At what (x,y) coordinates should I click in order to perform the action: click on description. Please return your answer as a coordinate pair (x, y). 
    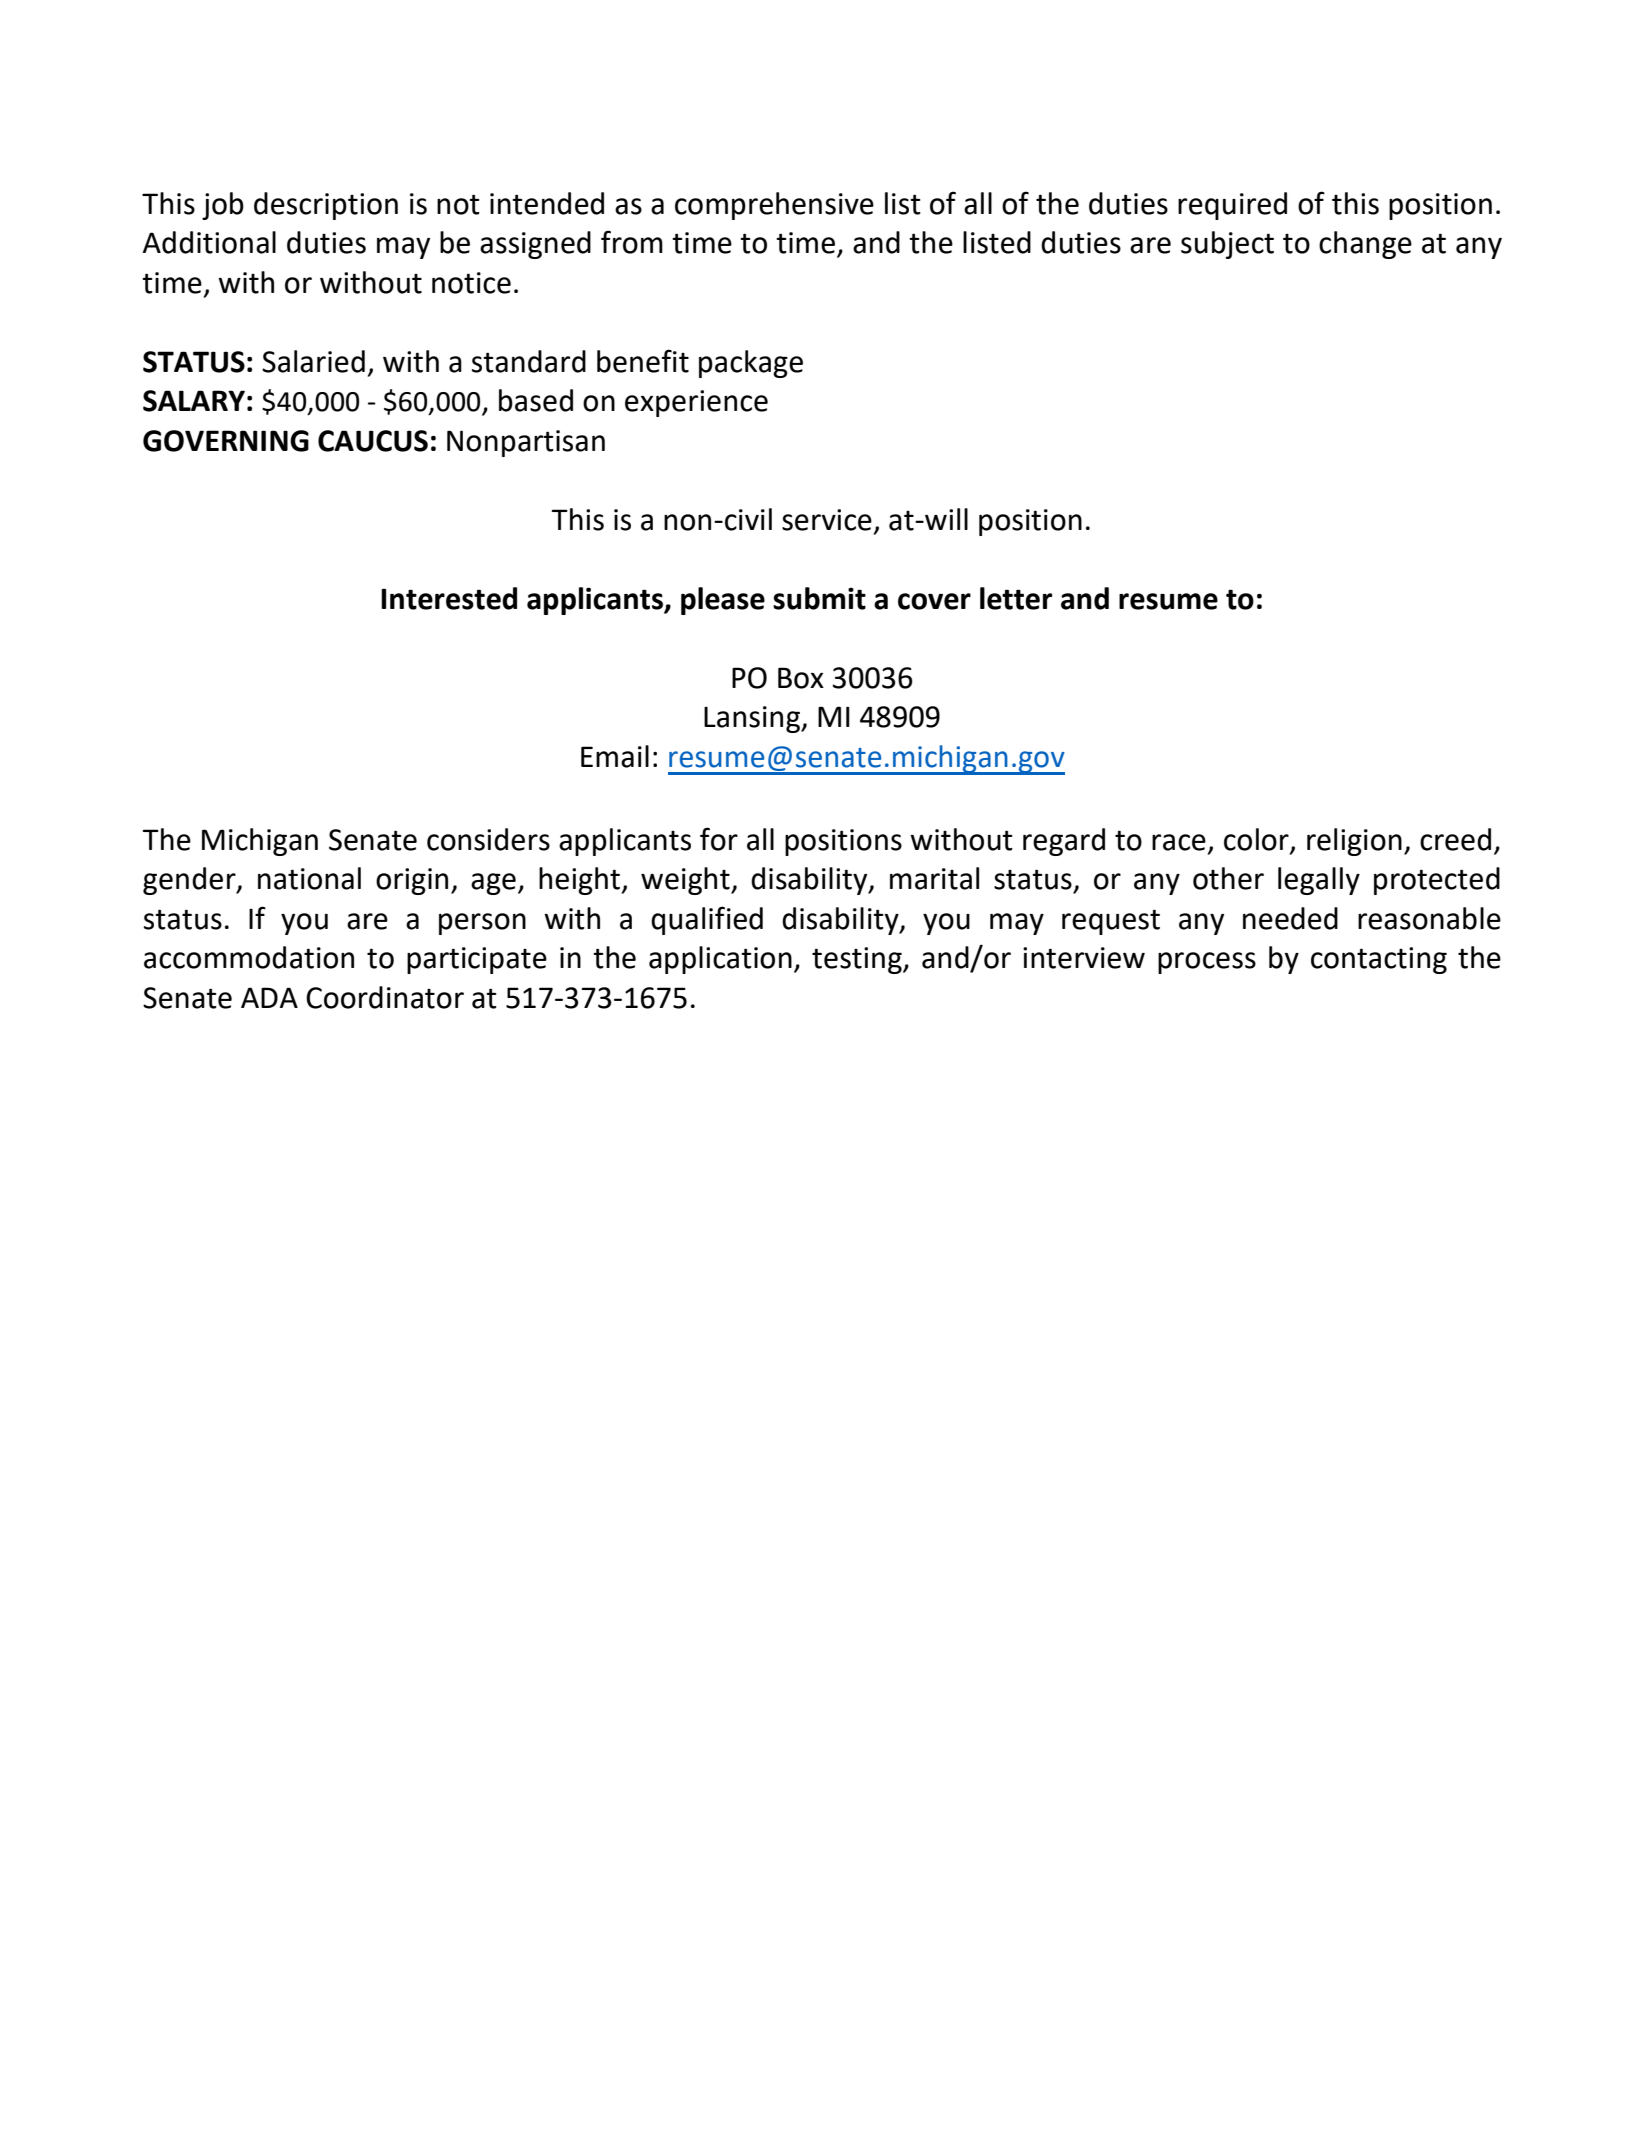
    Looking at the image, I should click on (326, 206).
